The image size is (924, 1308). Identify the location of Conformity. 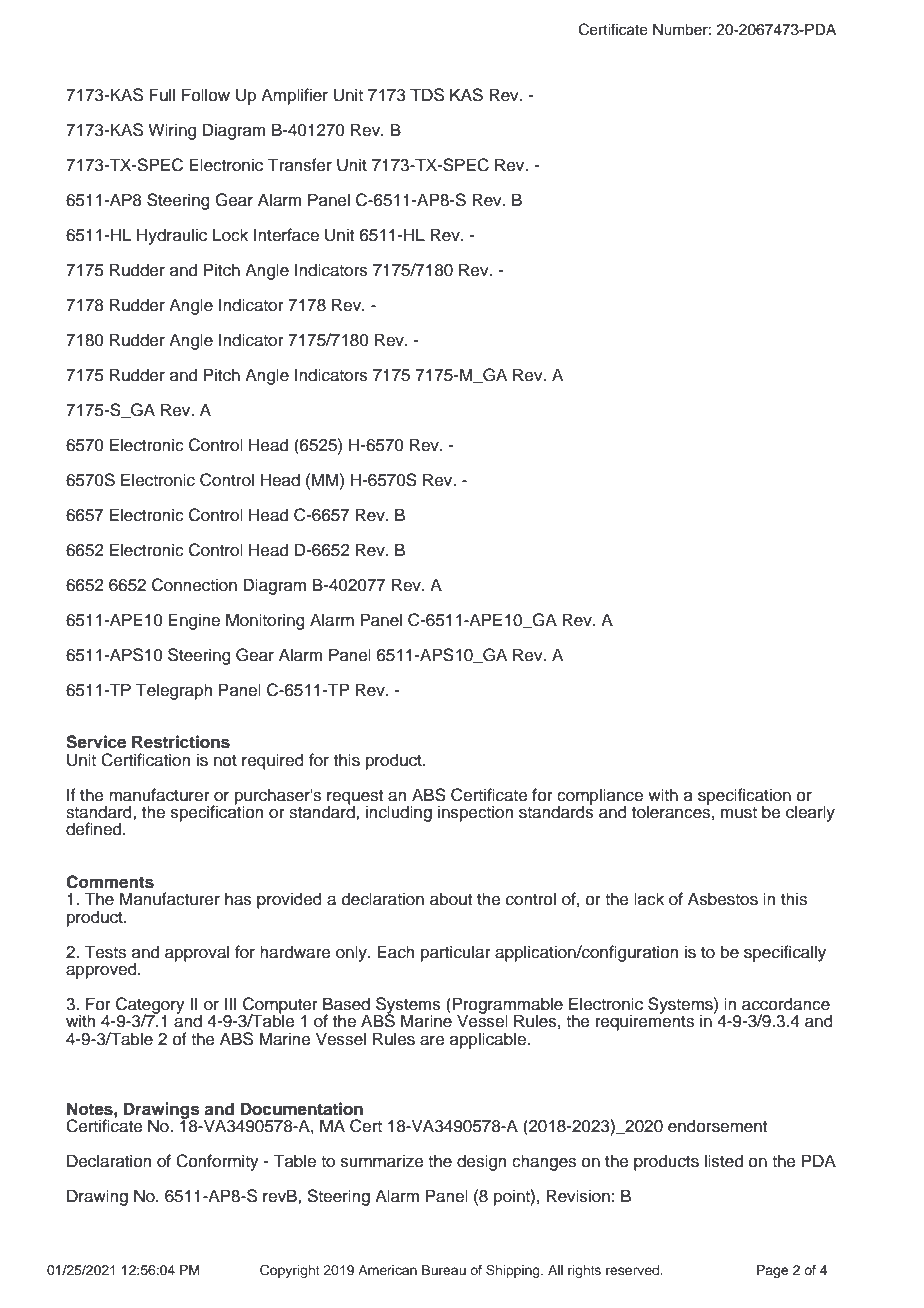
(217, 1162).
